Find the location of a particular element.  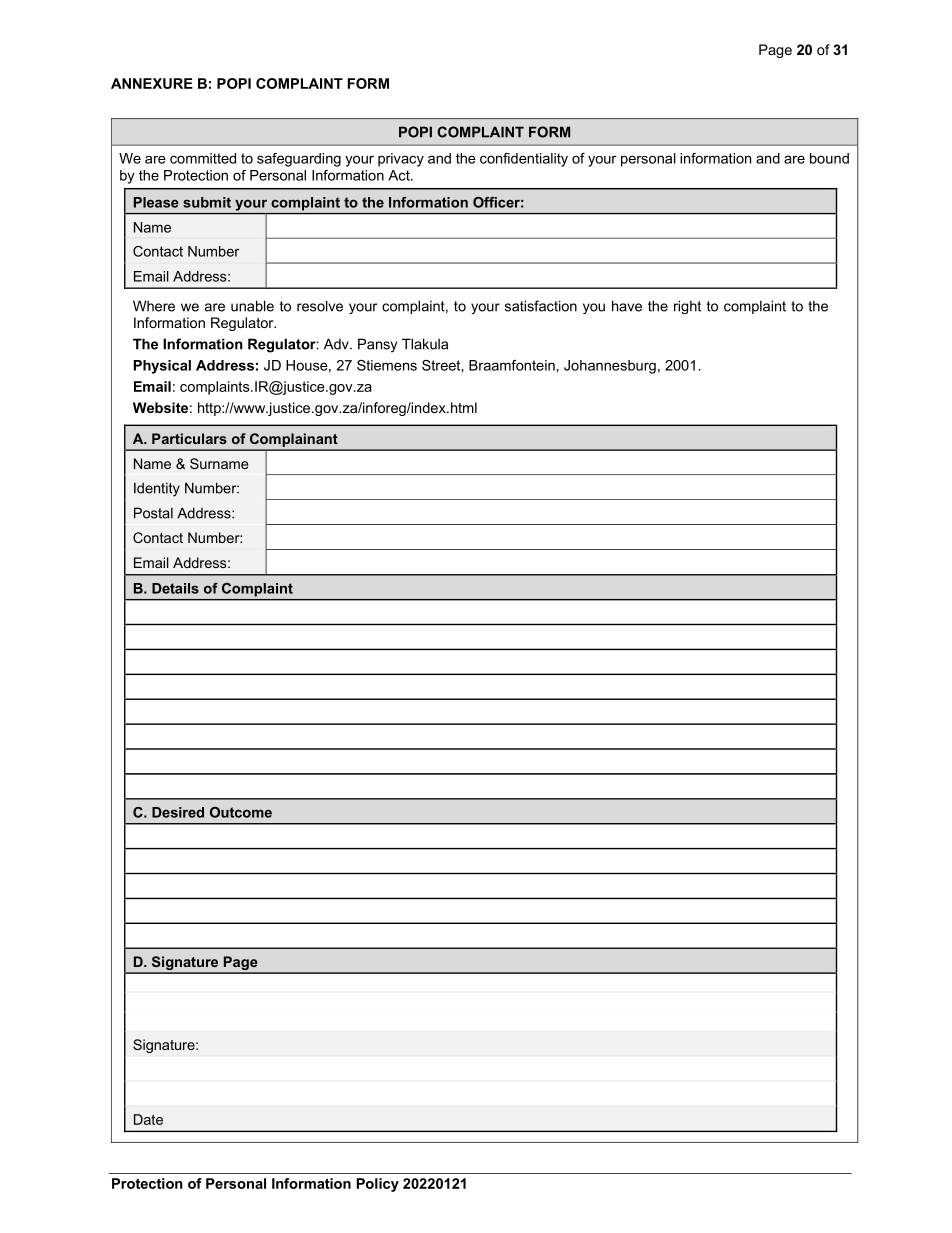

Desired is located at coordinates (178, 812).
